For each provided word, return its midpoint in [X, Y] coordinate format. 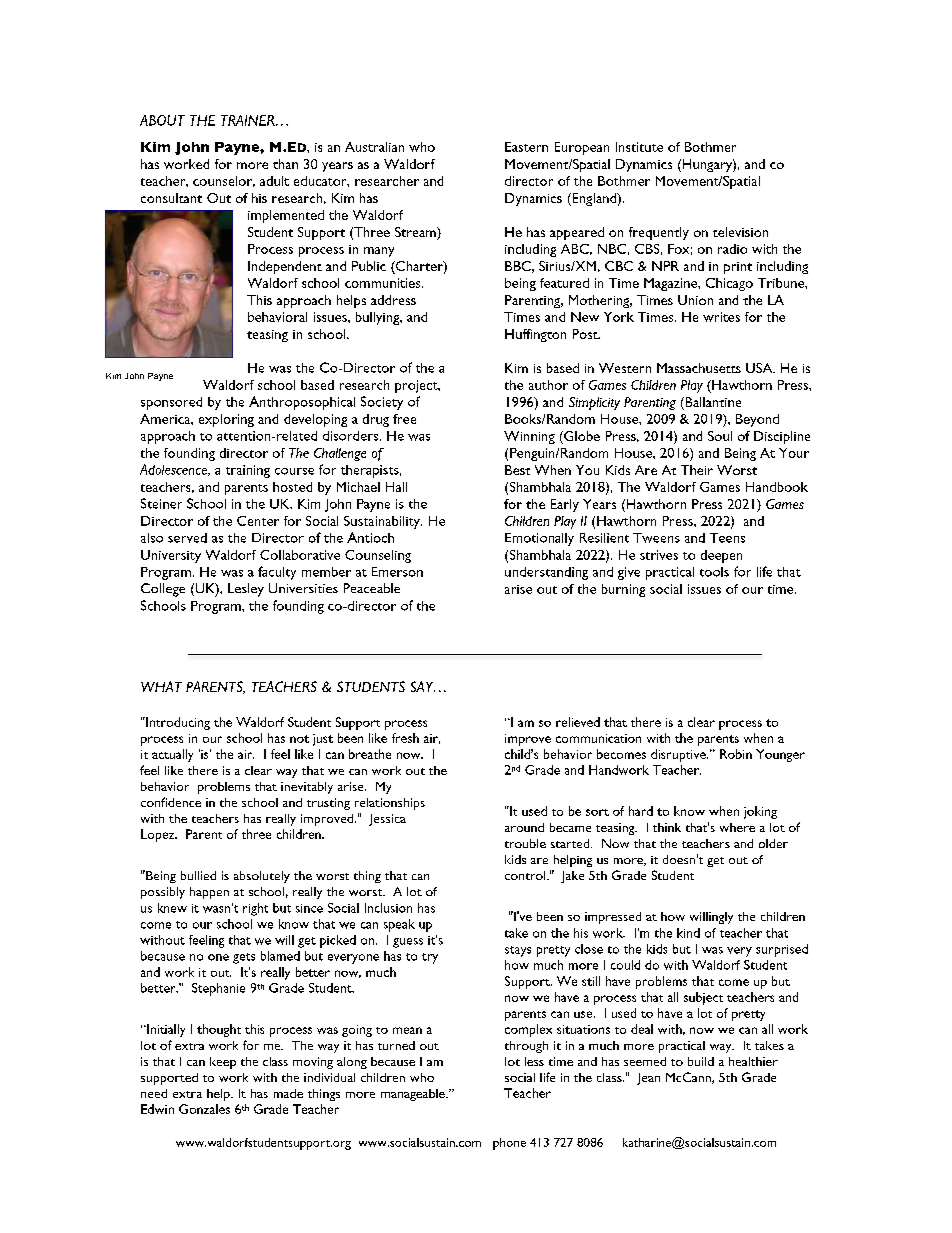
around [524, 827]
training [248, 471]
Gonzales [204, 1109]
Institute [639, 147]
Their [697, 470]
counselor [224, 181]
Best [517, 470]
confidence [171, 802]
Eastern [526, 147]
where [737, 827]
